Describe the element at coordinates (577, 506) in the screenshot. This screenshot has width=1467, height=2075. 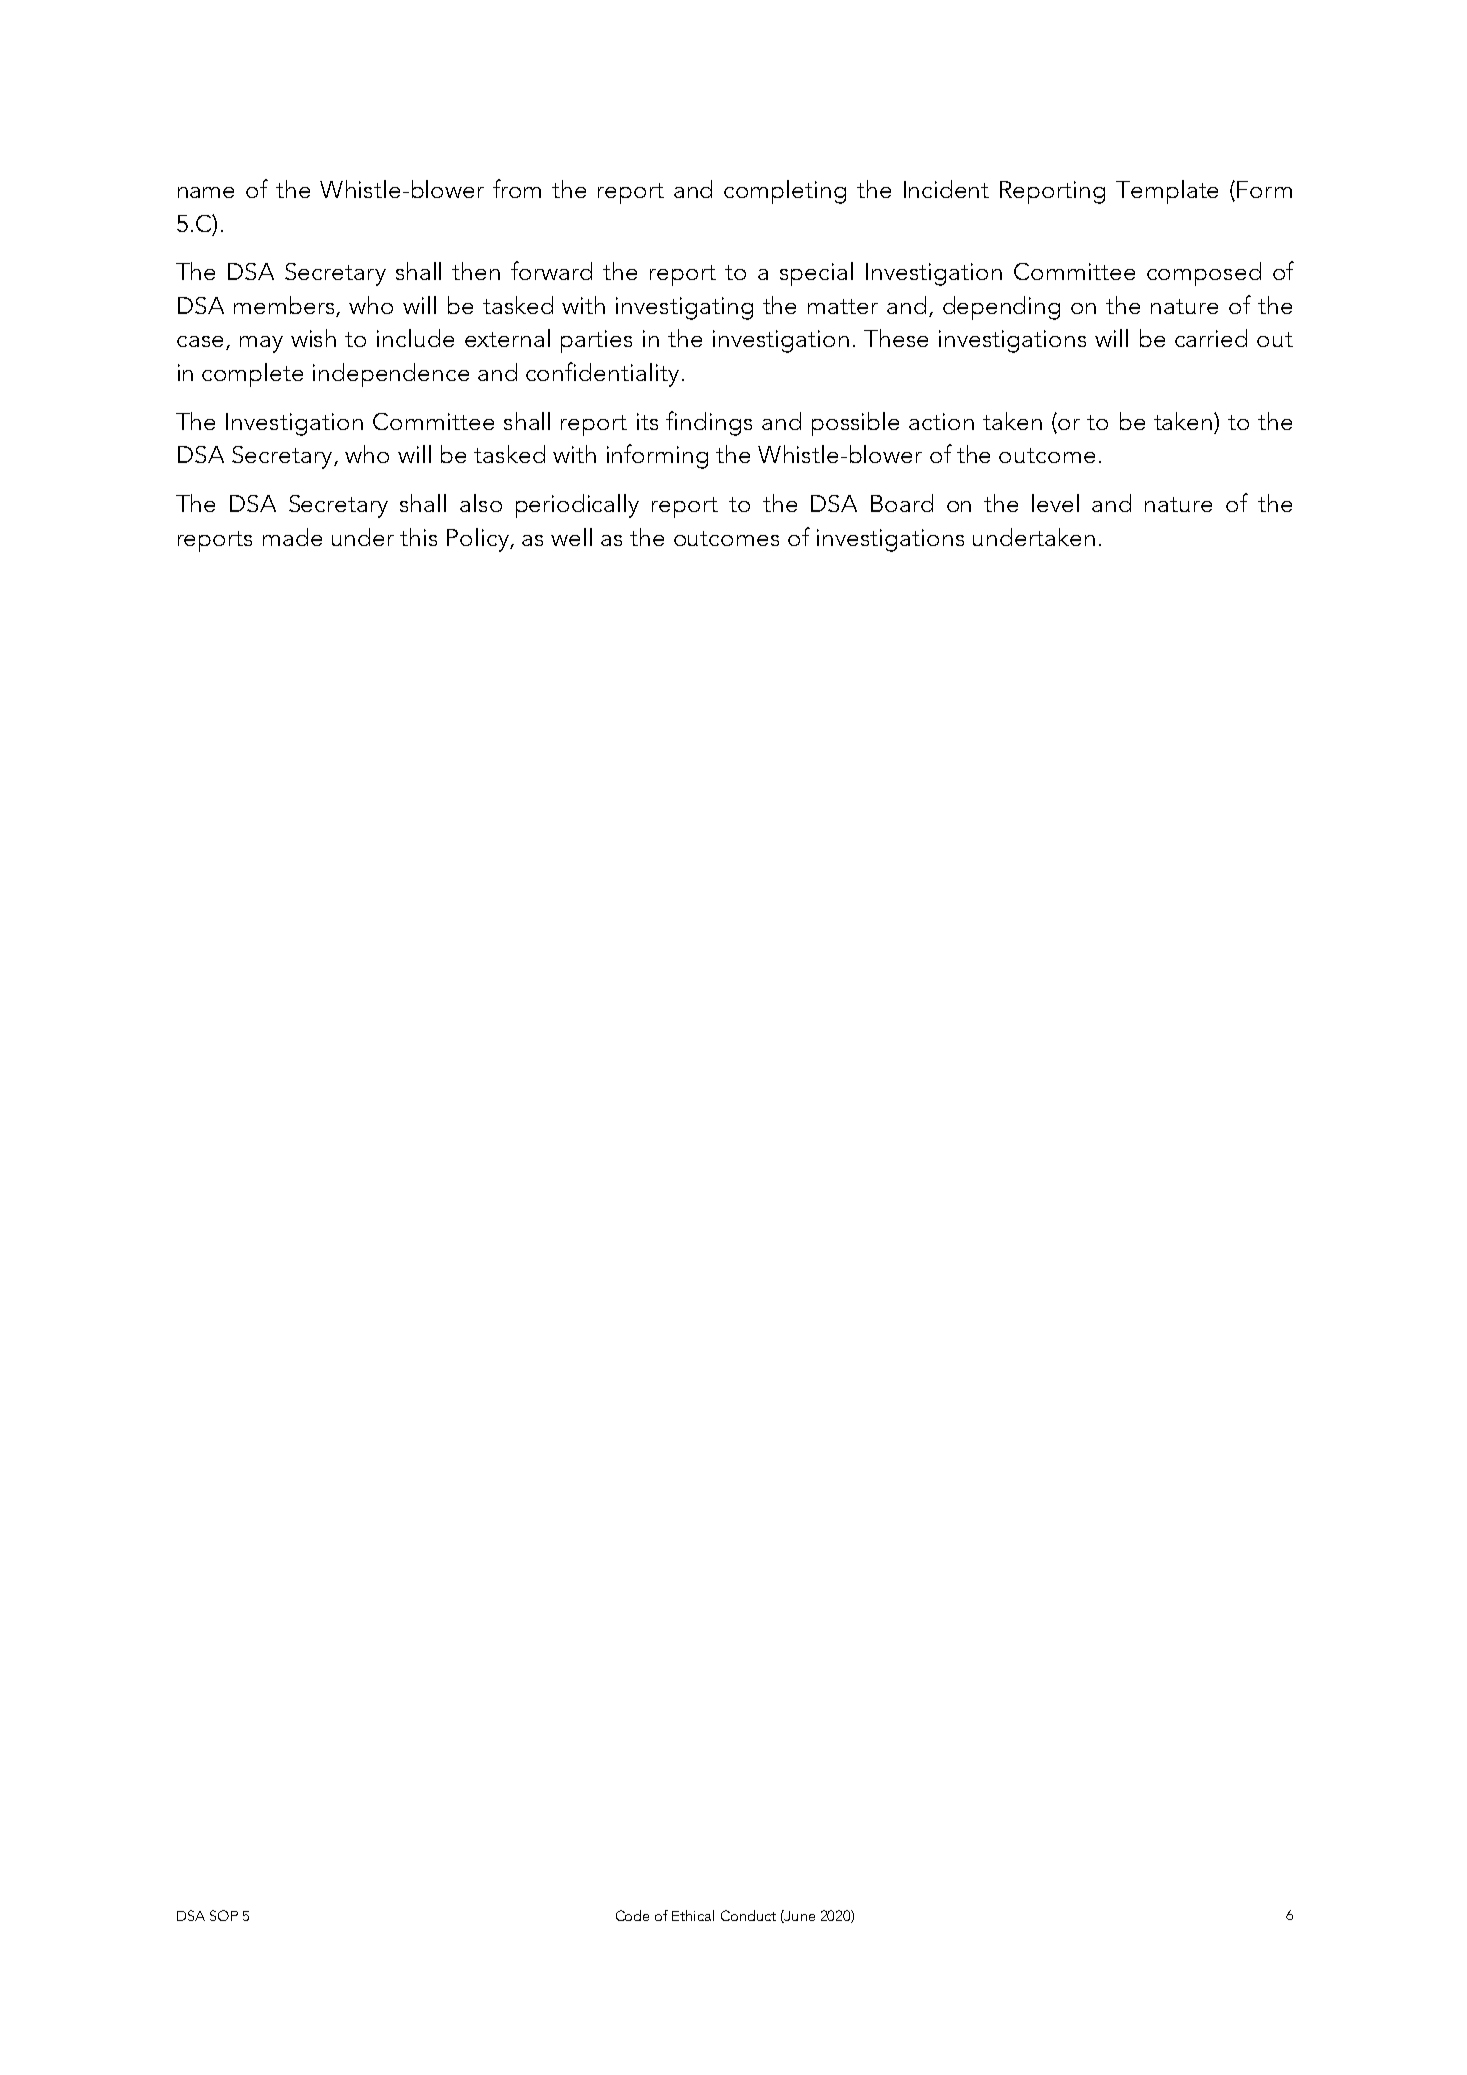
I see `periodically` at that location.
